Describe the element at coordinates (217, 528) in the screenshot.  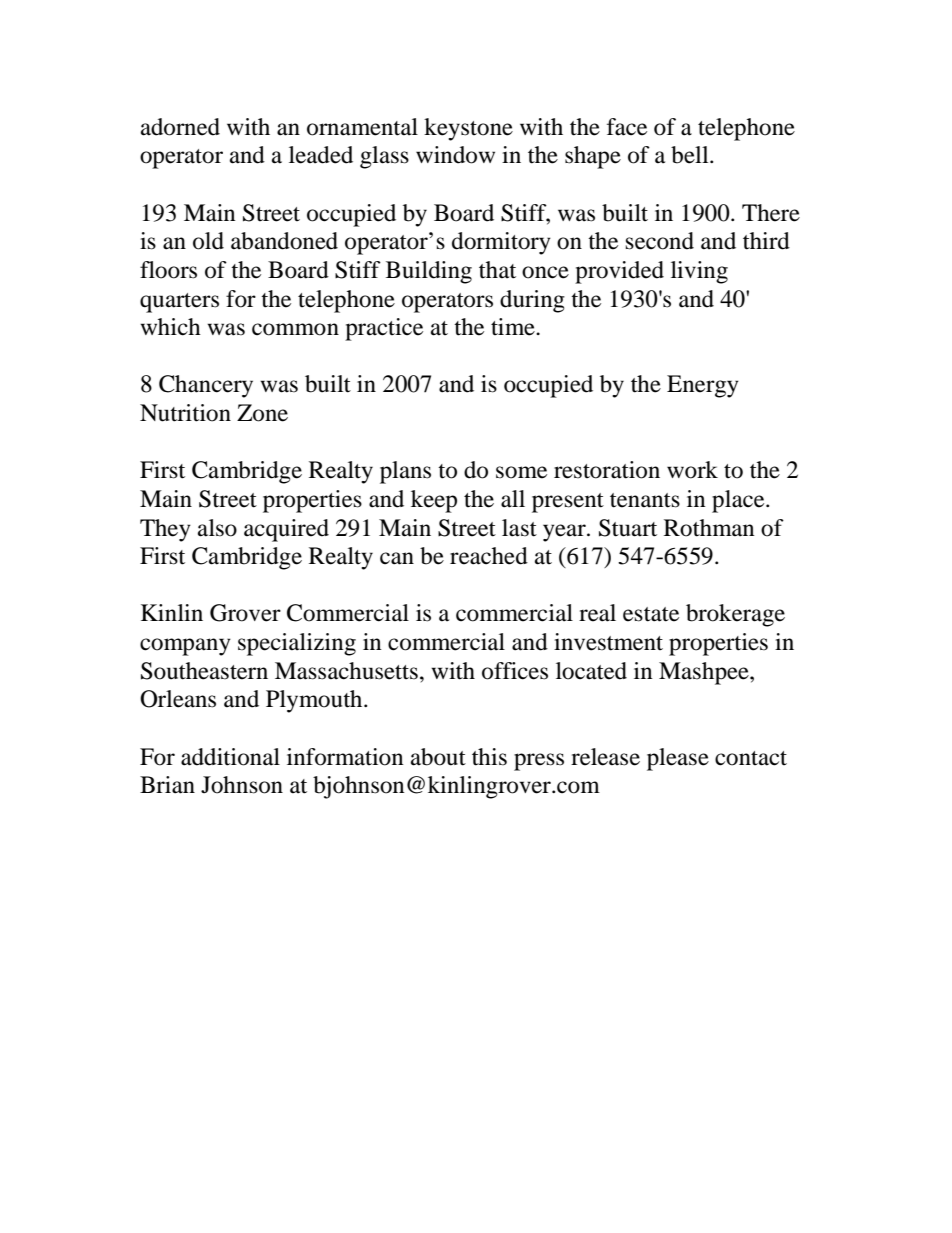
I see `also` at that location.
